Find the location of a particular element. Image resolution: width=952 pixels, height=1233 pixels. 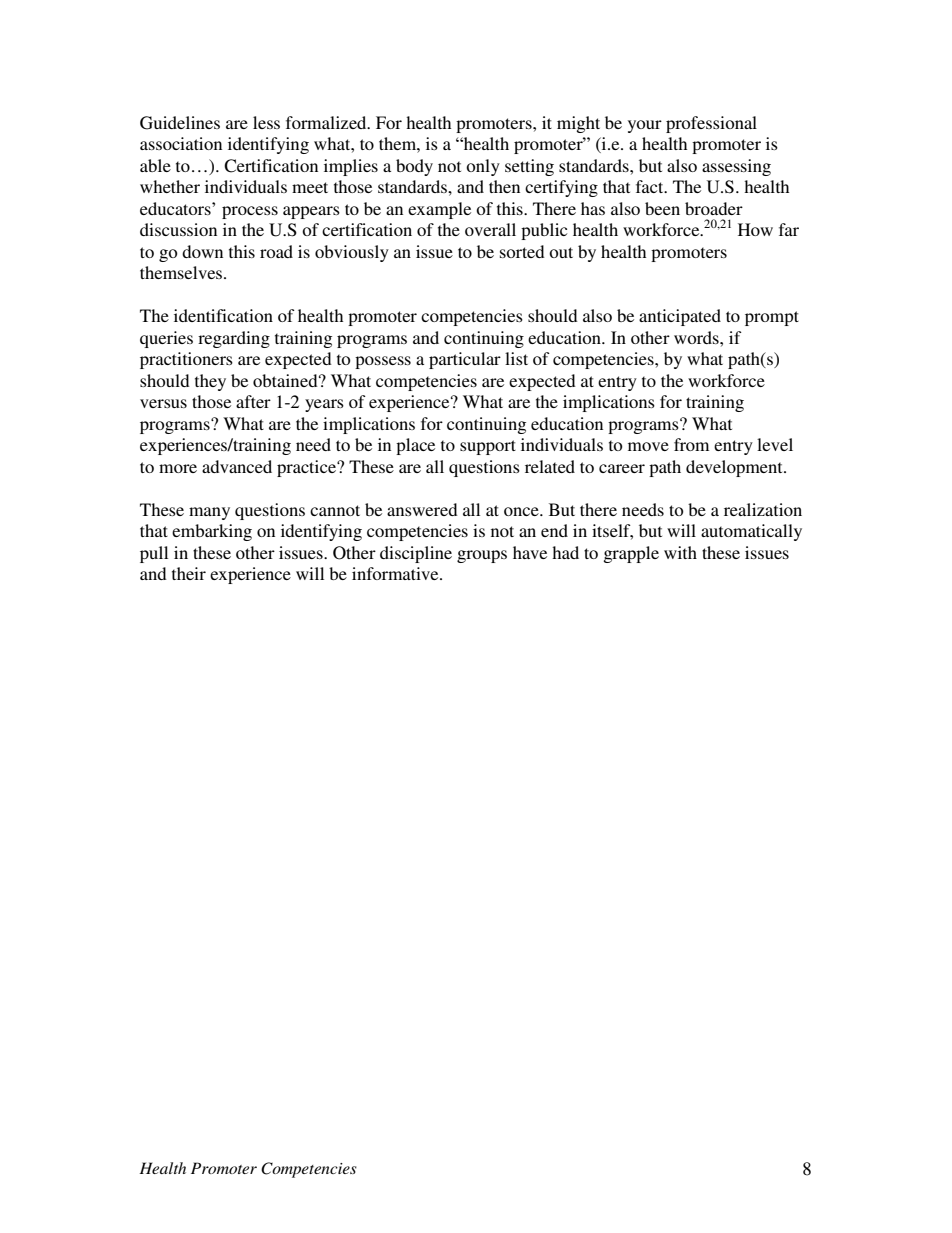

regarding is located at coordinates (234, 339).
